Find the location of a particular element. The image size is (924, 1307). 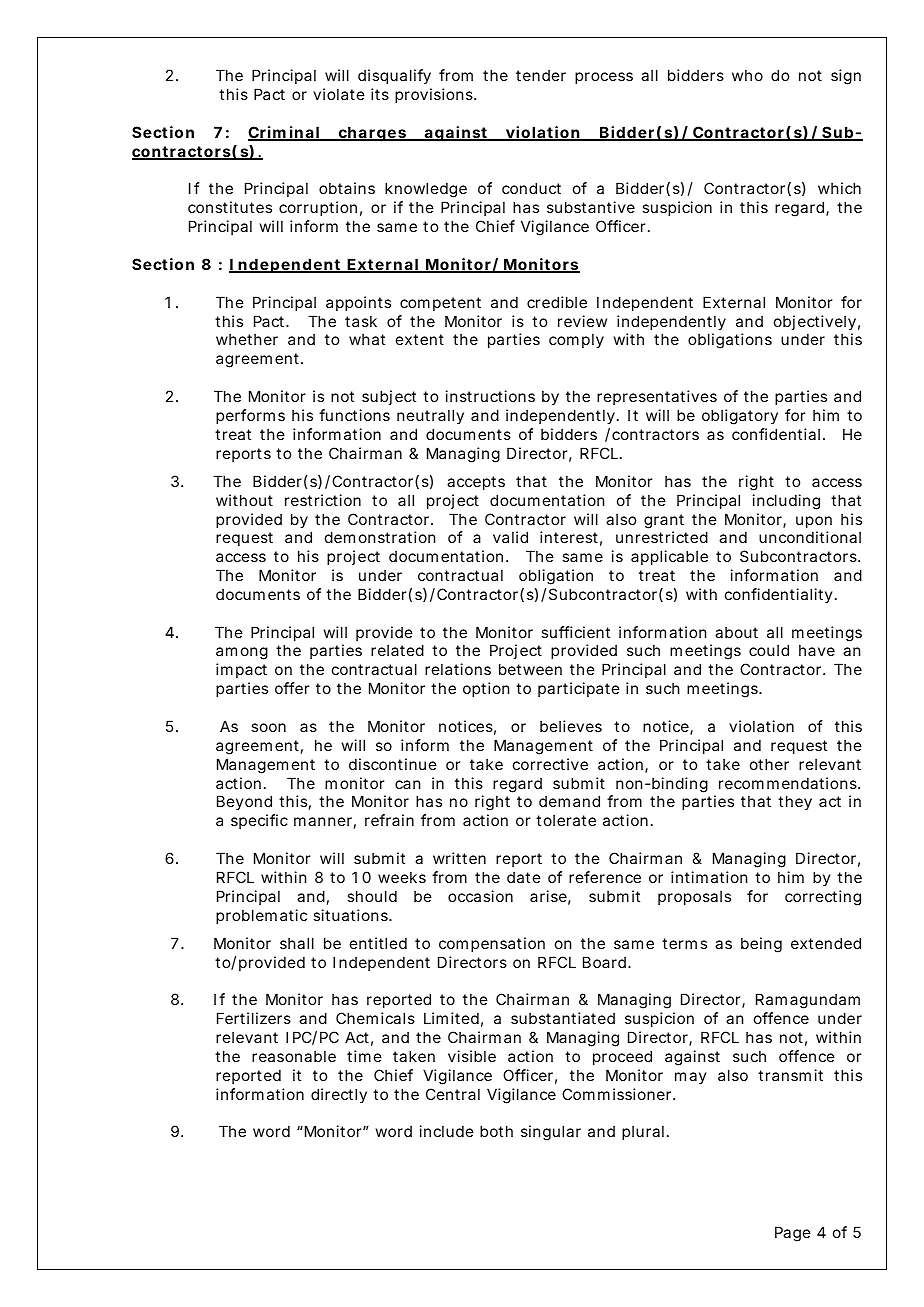

singular is located at coordinates (551, 1133).
